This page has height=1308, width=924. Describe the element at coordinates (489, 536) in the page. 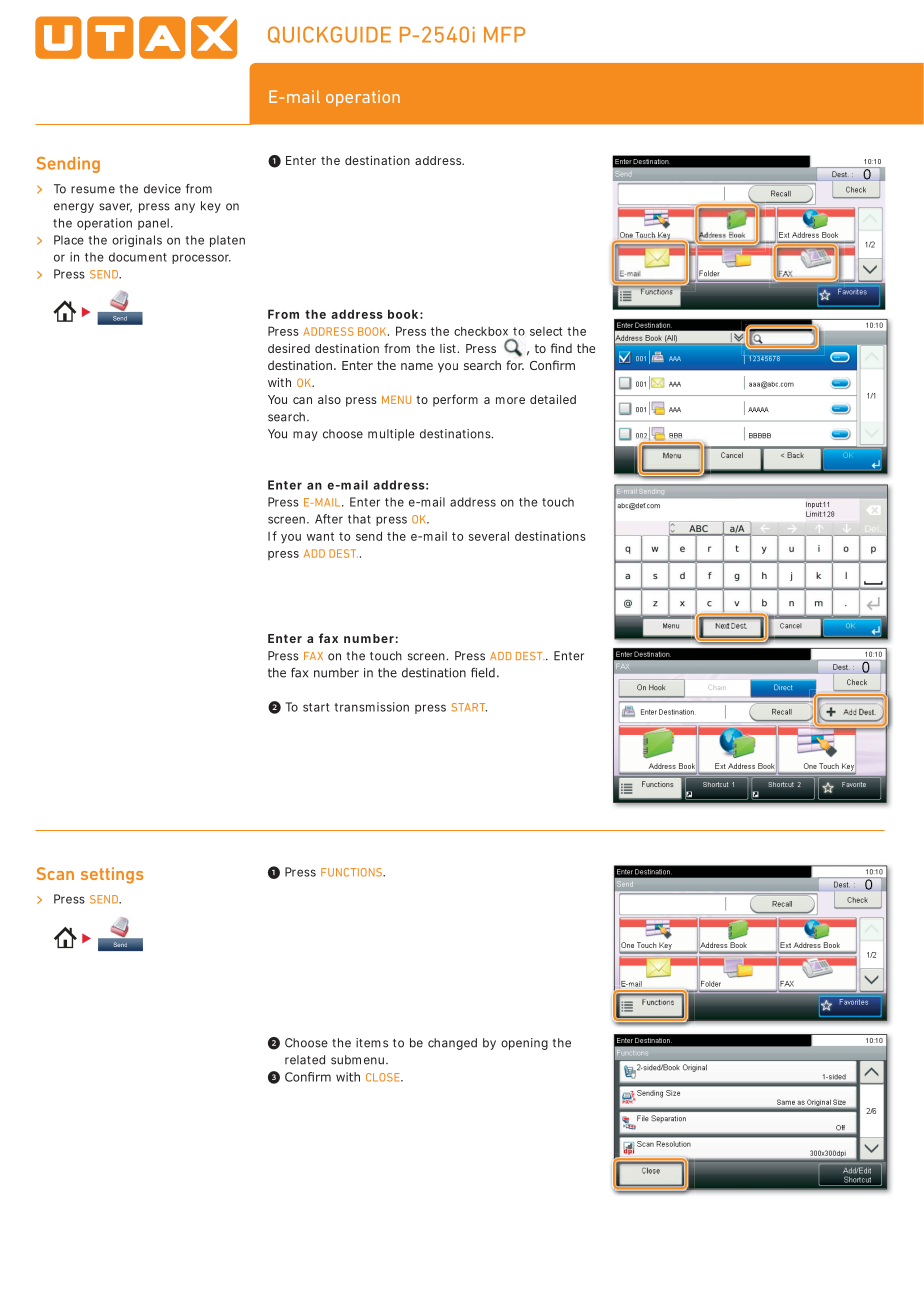

I see `several` at that location.
